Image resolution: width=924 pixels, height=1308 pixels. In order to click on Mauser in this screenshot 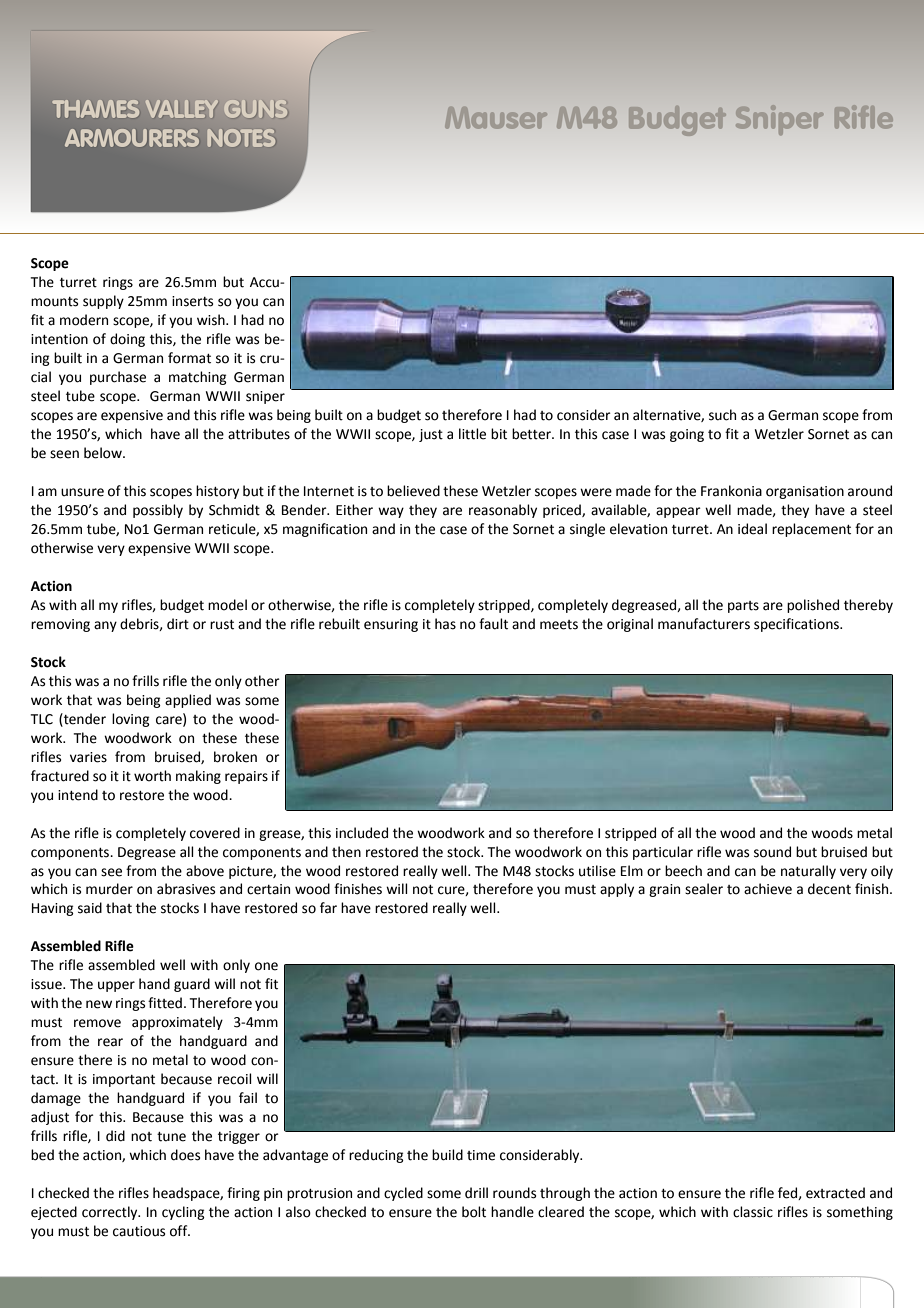, I will do `click(496, 118)`.
